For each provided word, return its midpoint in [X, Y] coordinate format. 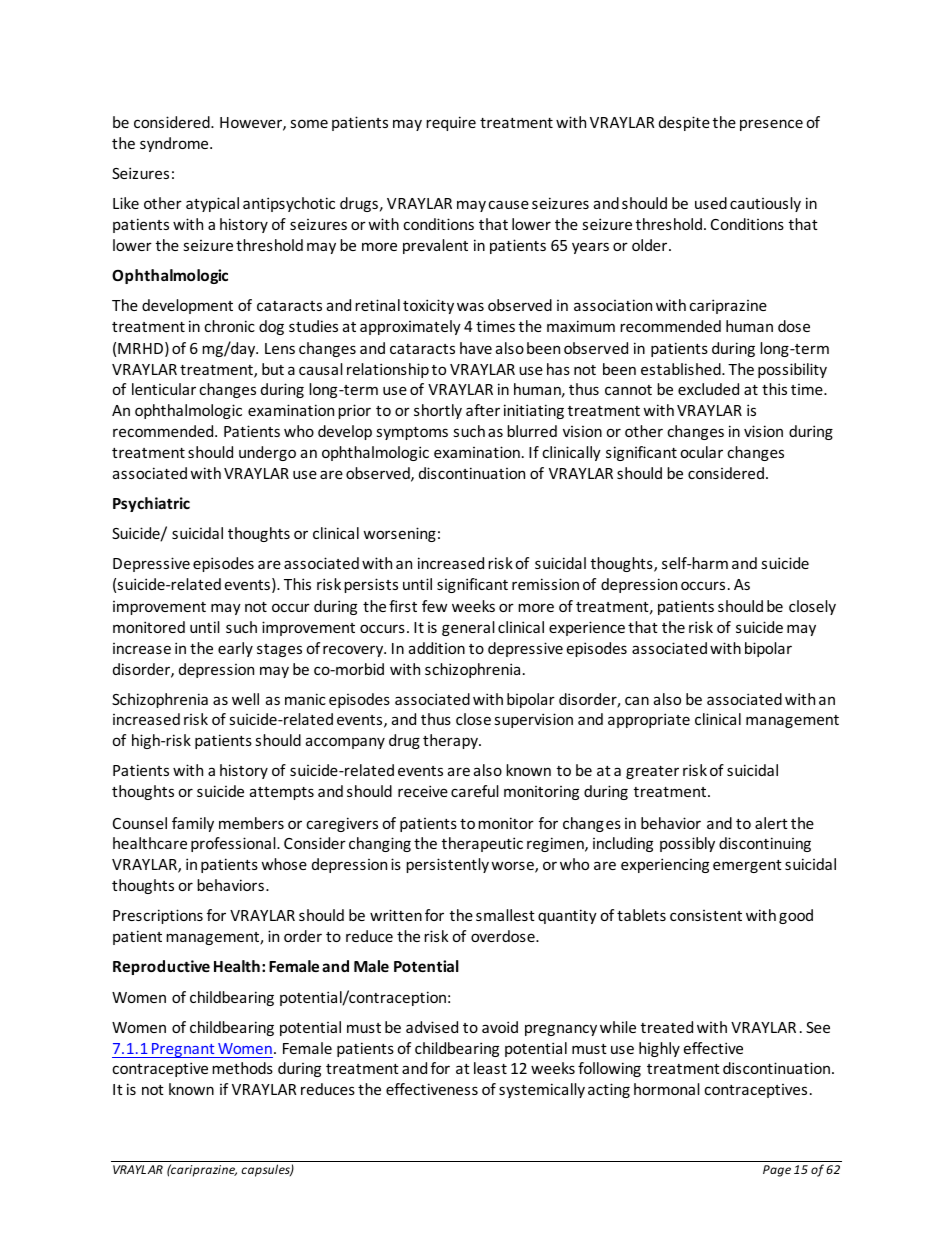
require [451, 123]
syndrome [175, 144]
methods [242, 1068]
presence [771, 125]
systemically [542, 1090]
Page [777, 1171]
